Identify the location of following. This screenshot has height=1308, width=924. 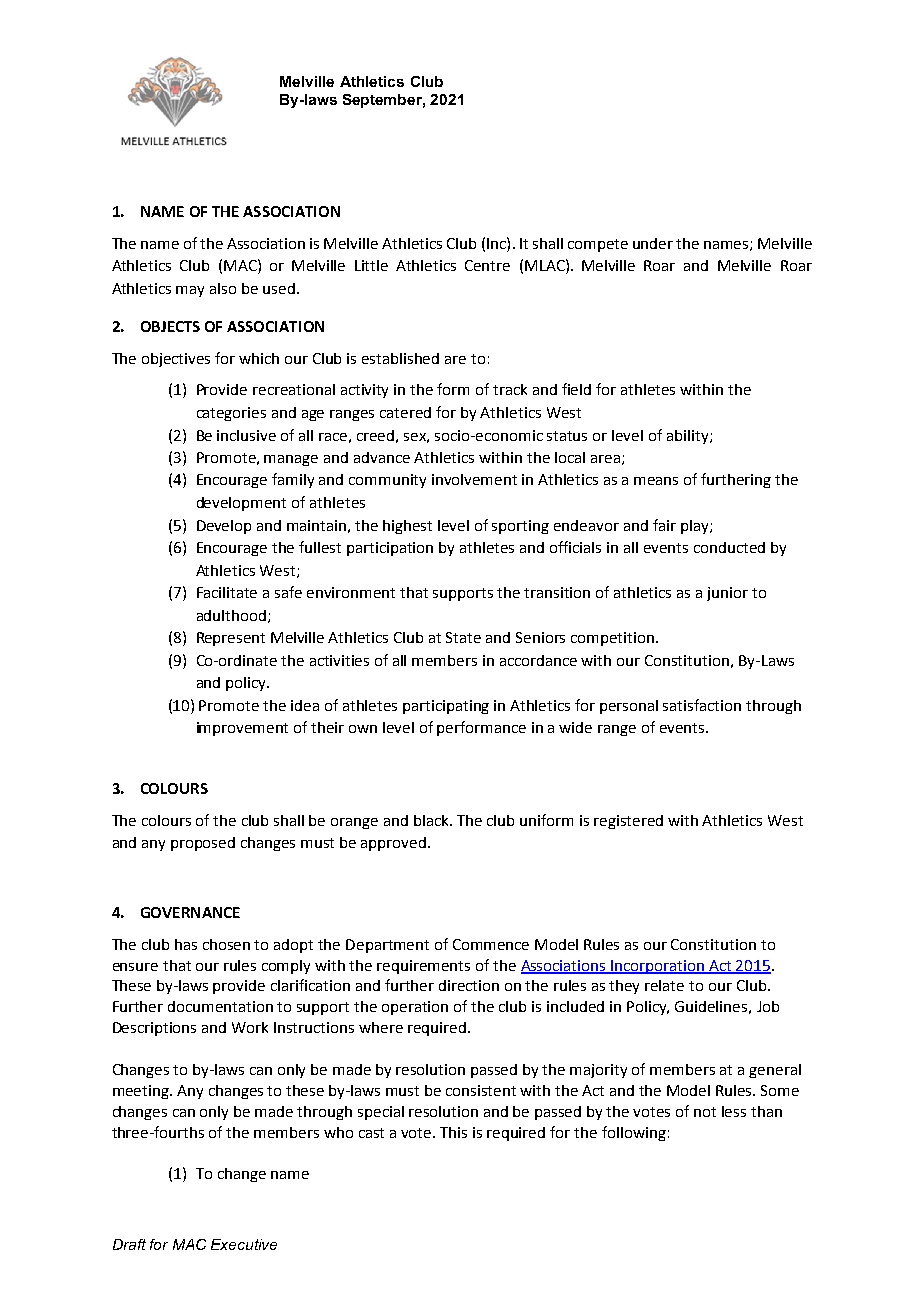
(634, 1133).
